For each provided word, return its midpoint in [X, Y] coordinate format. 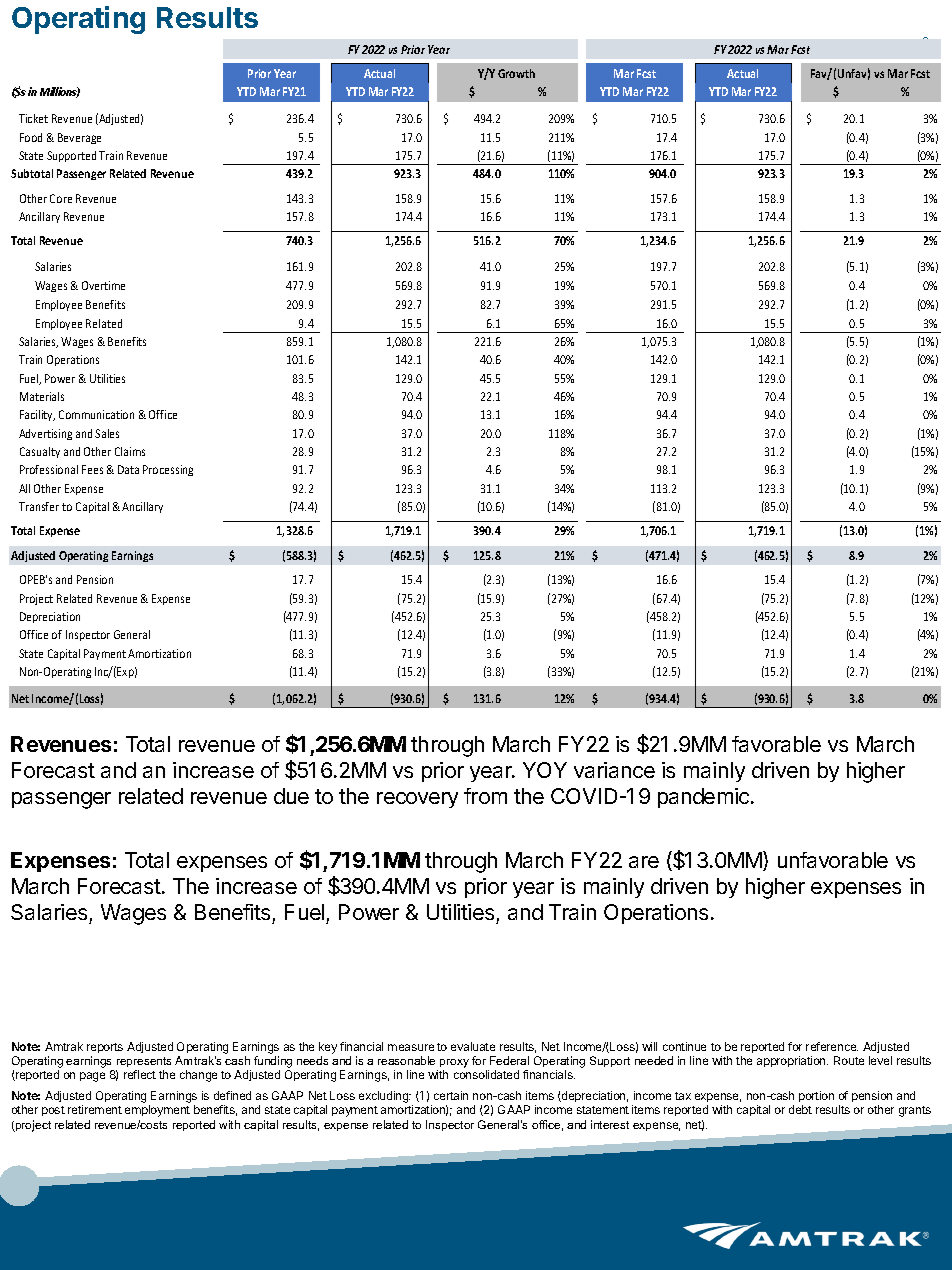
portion [816, 1096]
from [485, 796]
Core [61, 198]
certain [451, 1095]
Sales [107, 433]
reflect [140, 1074]
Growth [516, 73]
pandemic [705, 798]
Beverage [79, 138]
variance [614, 770]
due [291, 796]
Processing [168, 470]
